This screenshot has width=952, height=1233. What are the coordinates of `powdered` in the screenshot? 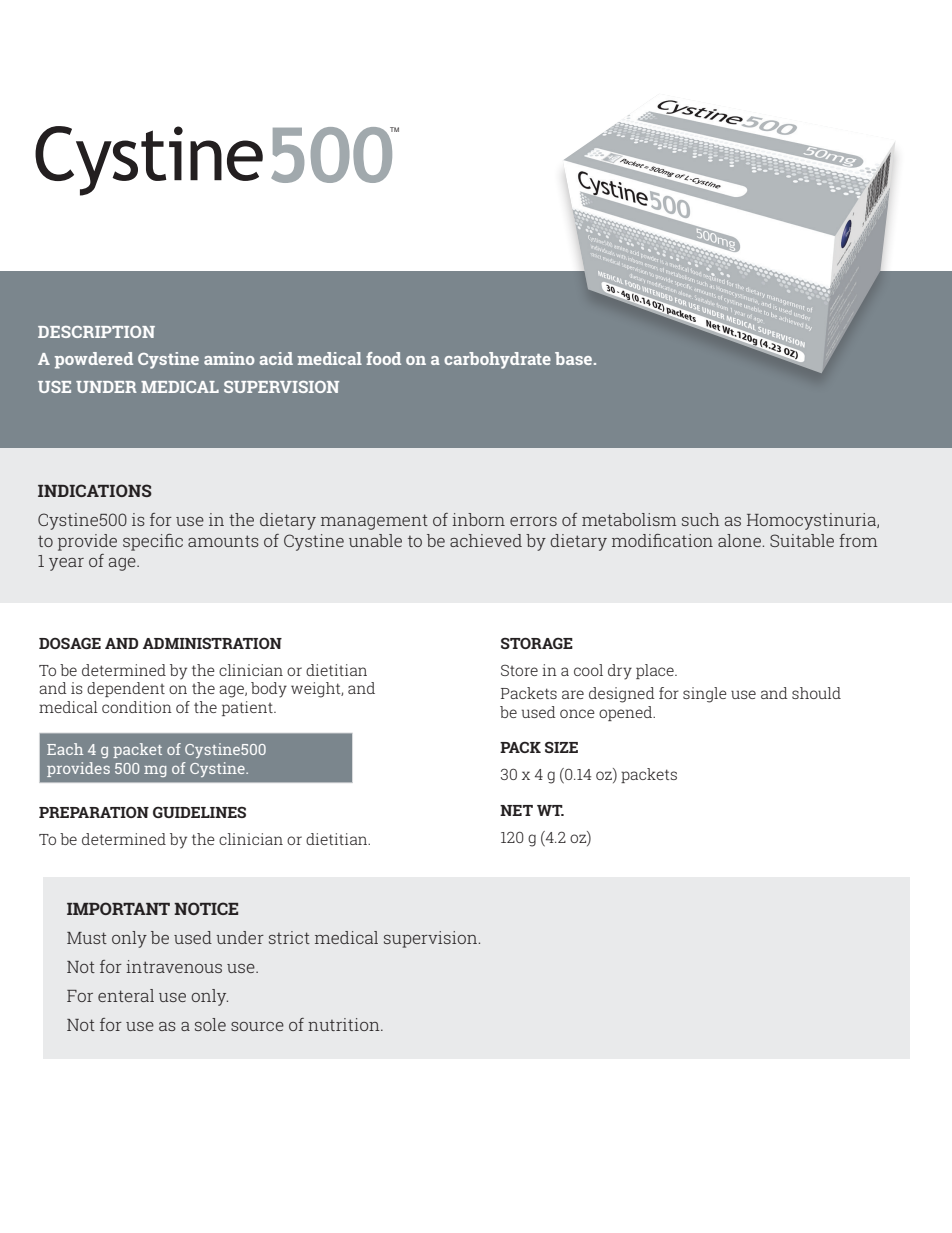 It's located at (94, 360).
